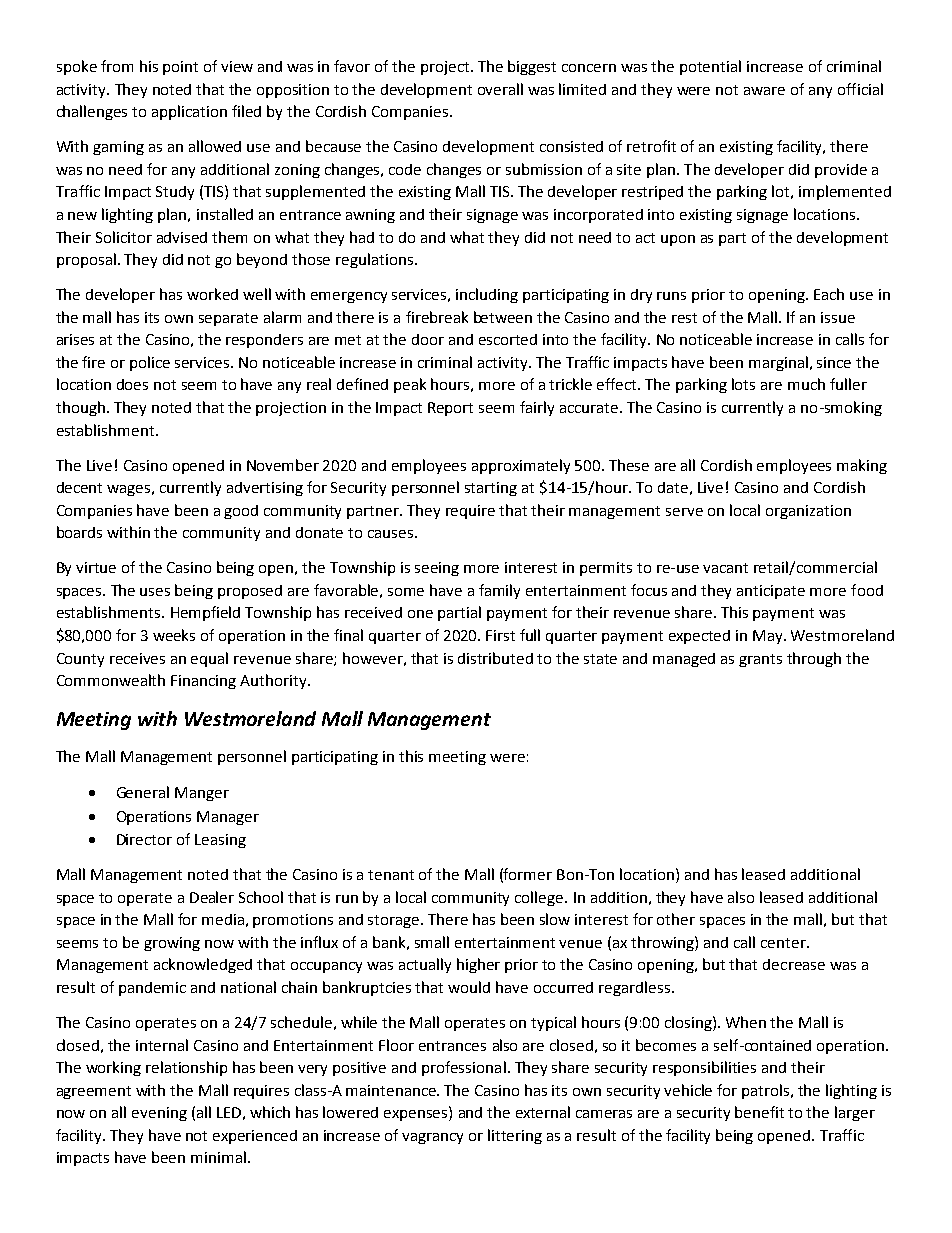  Describe the element at coordinates (132, 384) in the document. I see `does` at that location.
